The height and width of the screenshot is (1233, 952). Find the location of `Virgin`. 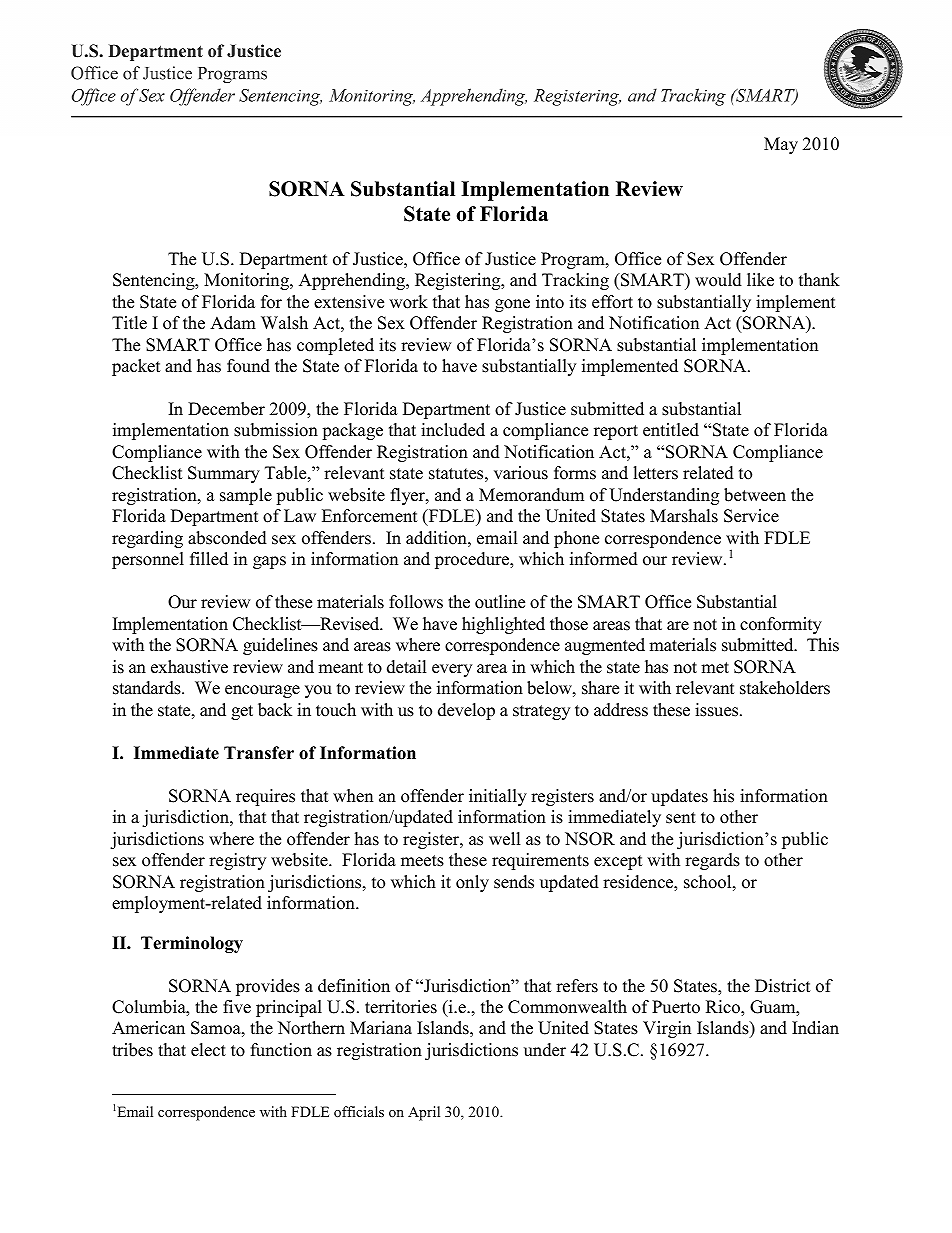

Virgin is located at coordinates (667, 1029).
